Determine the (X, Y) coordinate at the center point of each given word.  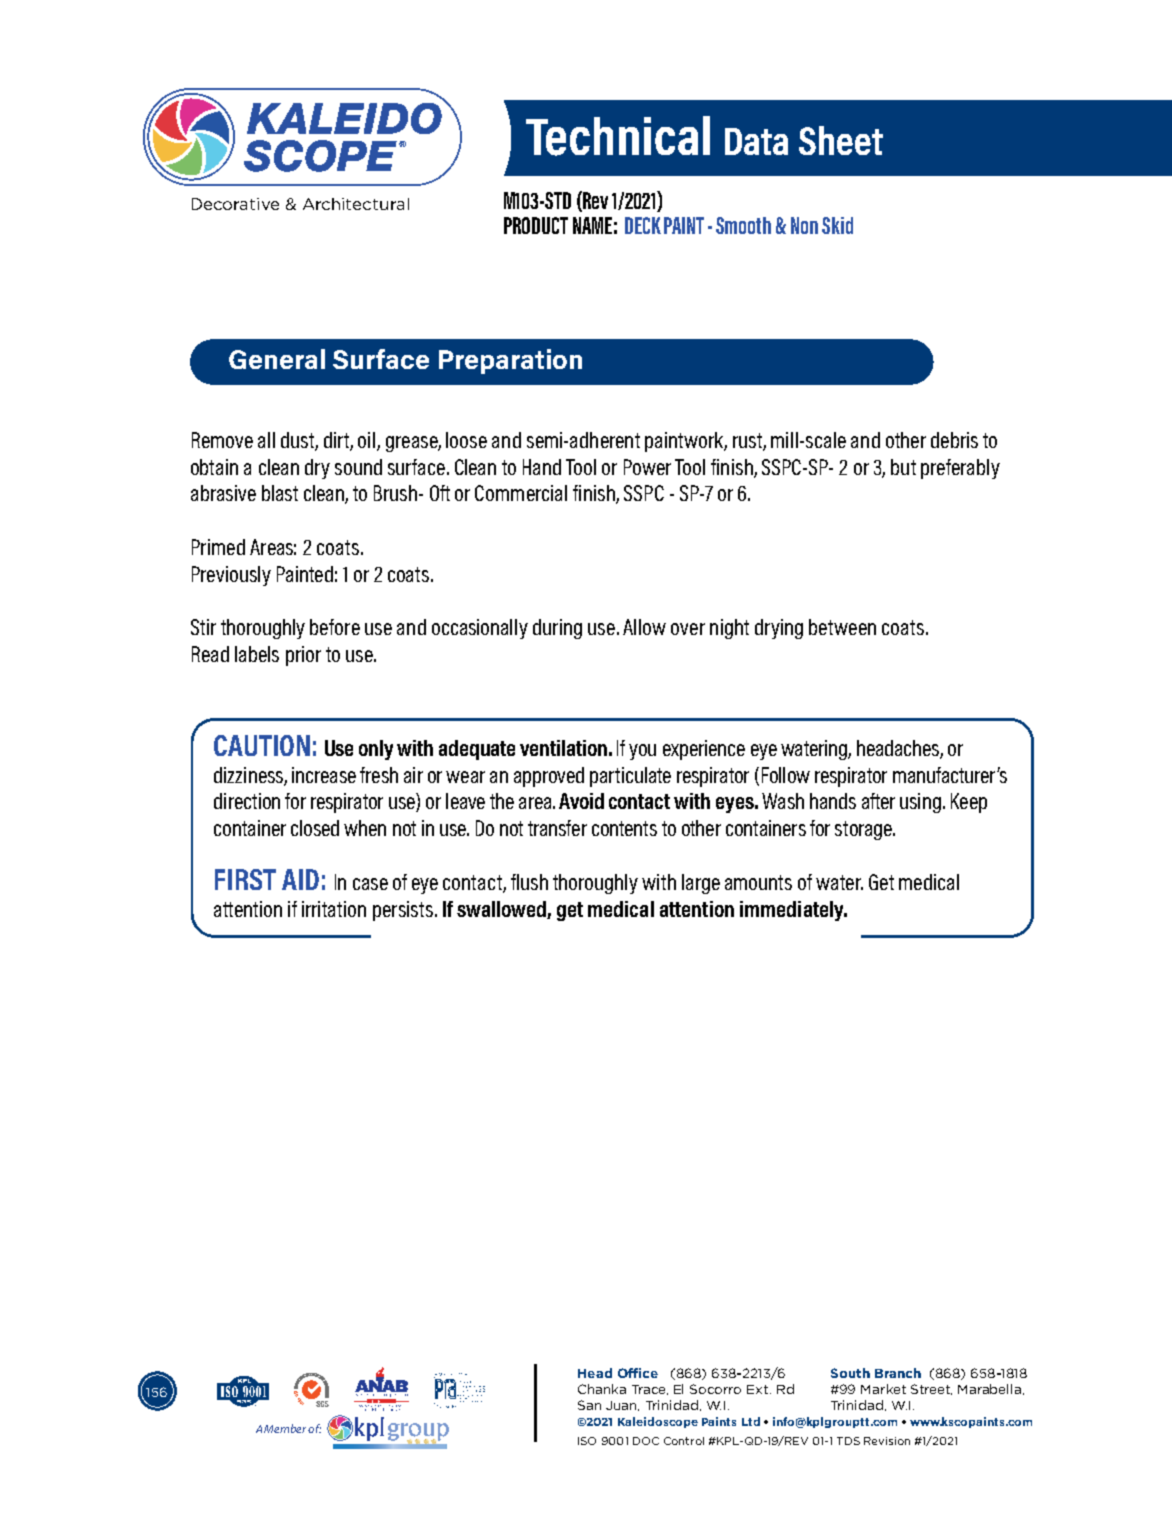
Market (883, 1389)
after (878, 801)
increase (324, 775)
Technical (618, 136)
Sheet (841, 140)
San (589, 1405)
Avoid (581, 801)
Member (285, 1428)
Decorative (235, 204)
